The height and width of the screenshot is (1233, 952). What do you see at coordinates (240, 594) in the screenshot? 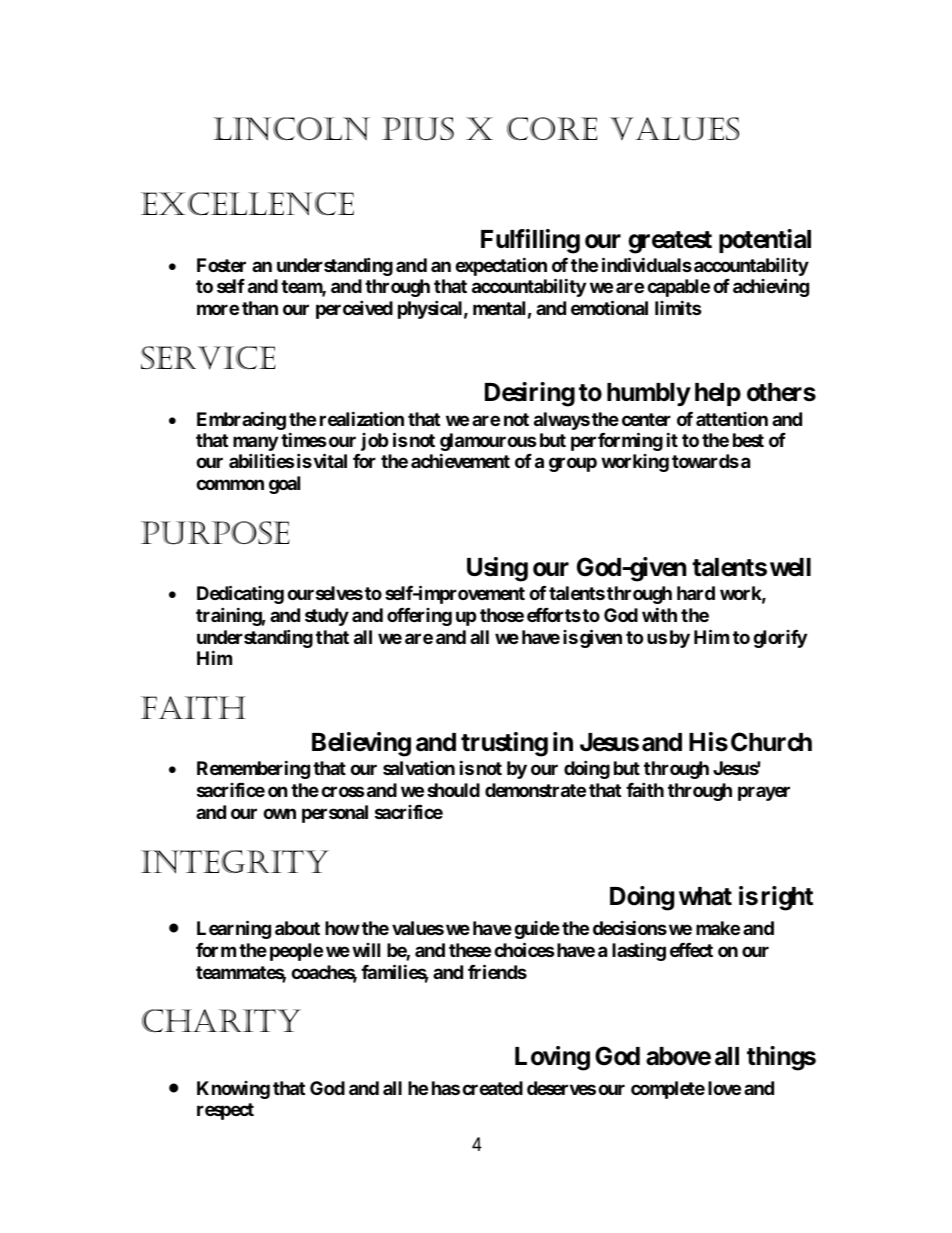
I see `Dedicating` at bounding box center [240, 594].
